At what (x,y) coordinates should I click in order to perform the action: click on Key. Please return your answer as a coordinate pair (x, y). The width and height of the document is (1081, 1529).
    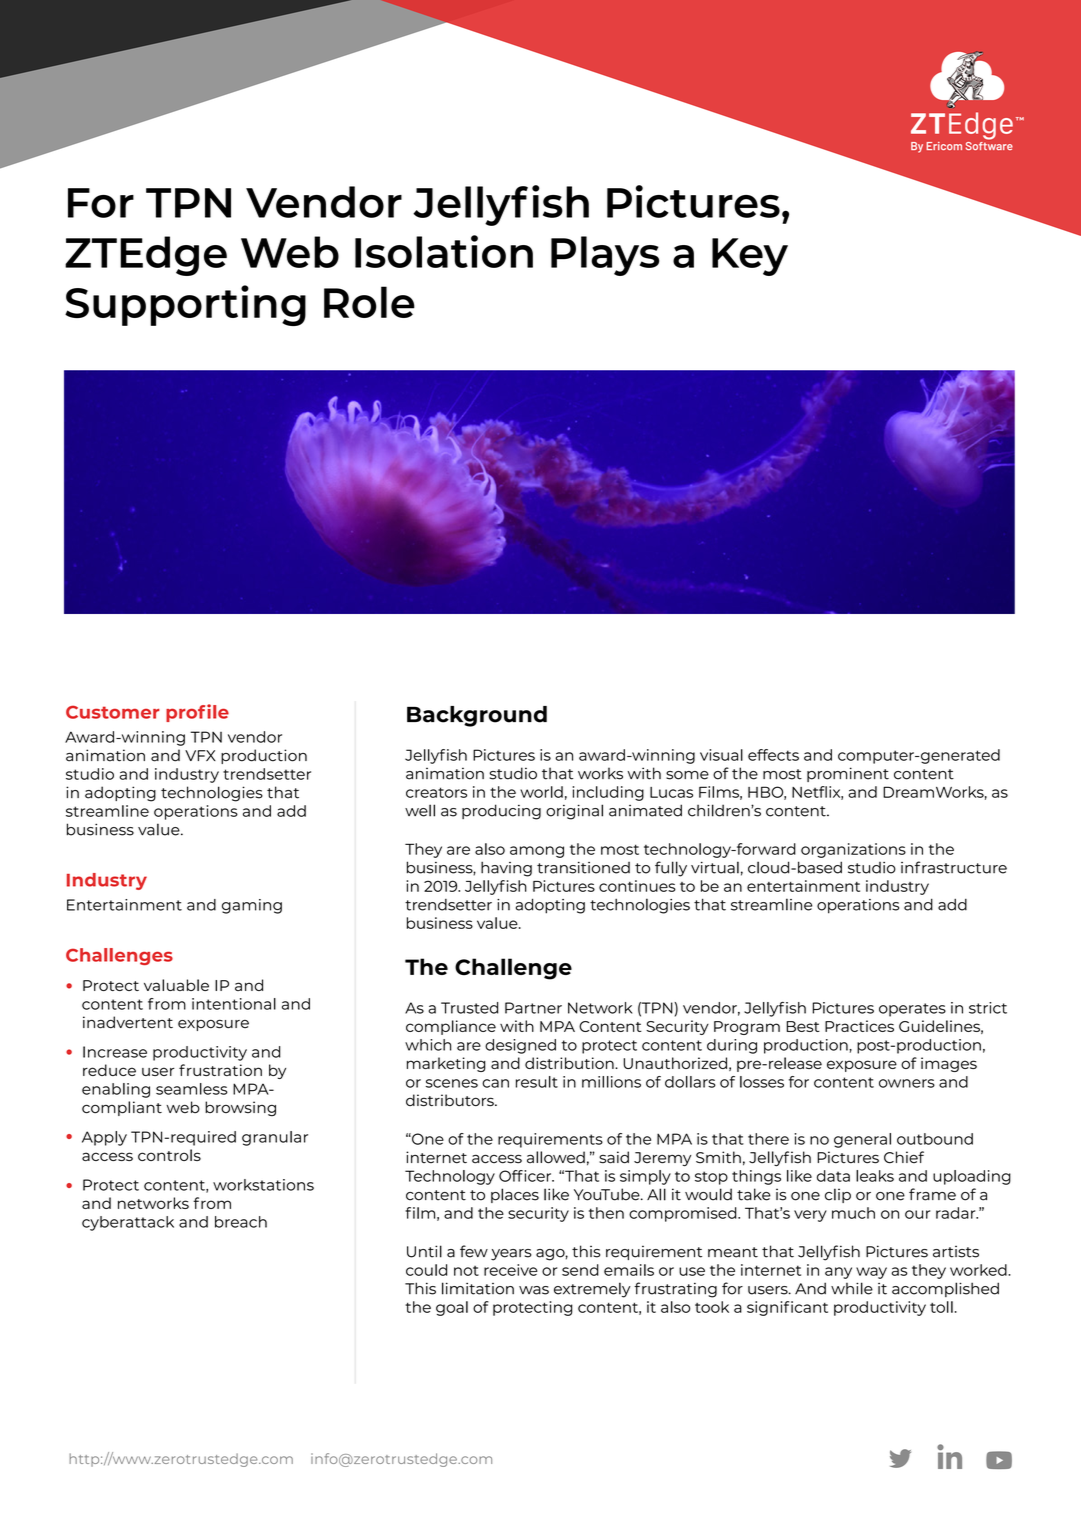
    Looking at the image, I should click on (750, 257).
